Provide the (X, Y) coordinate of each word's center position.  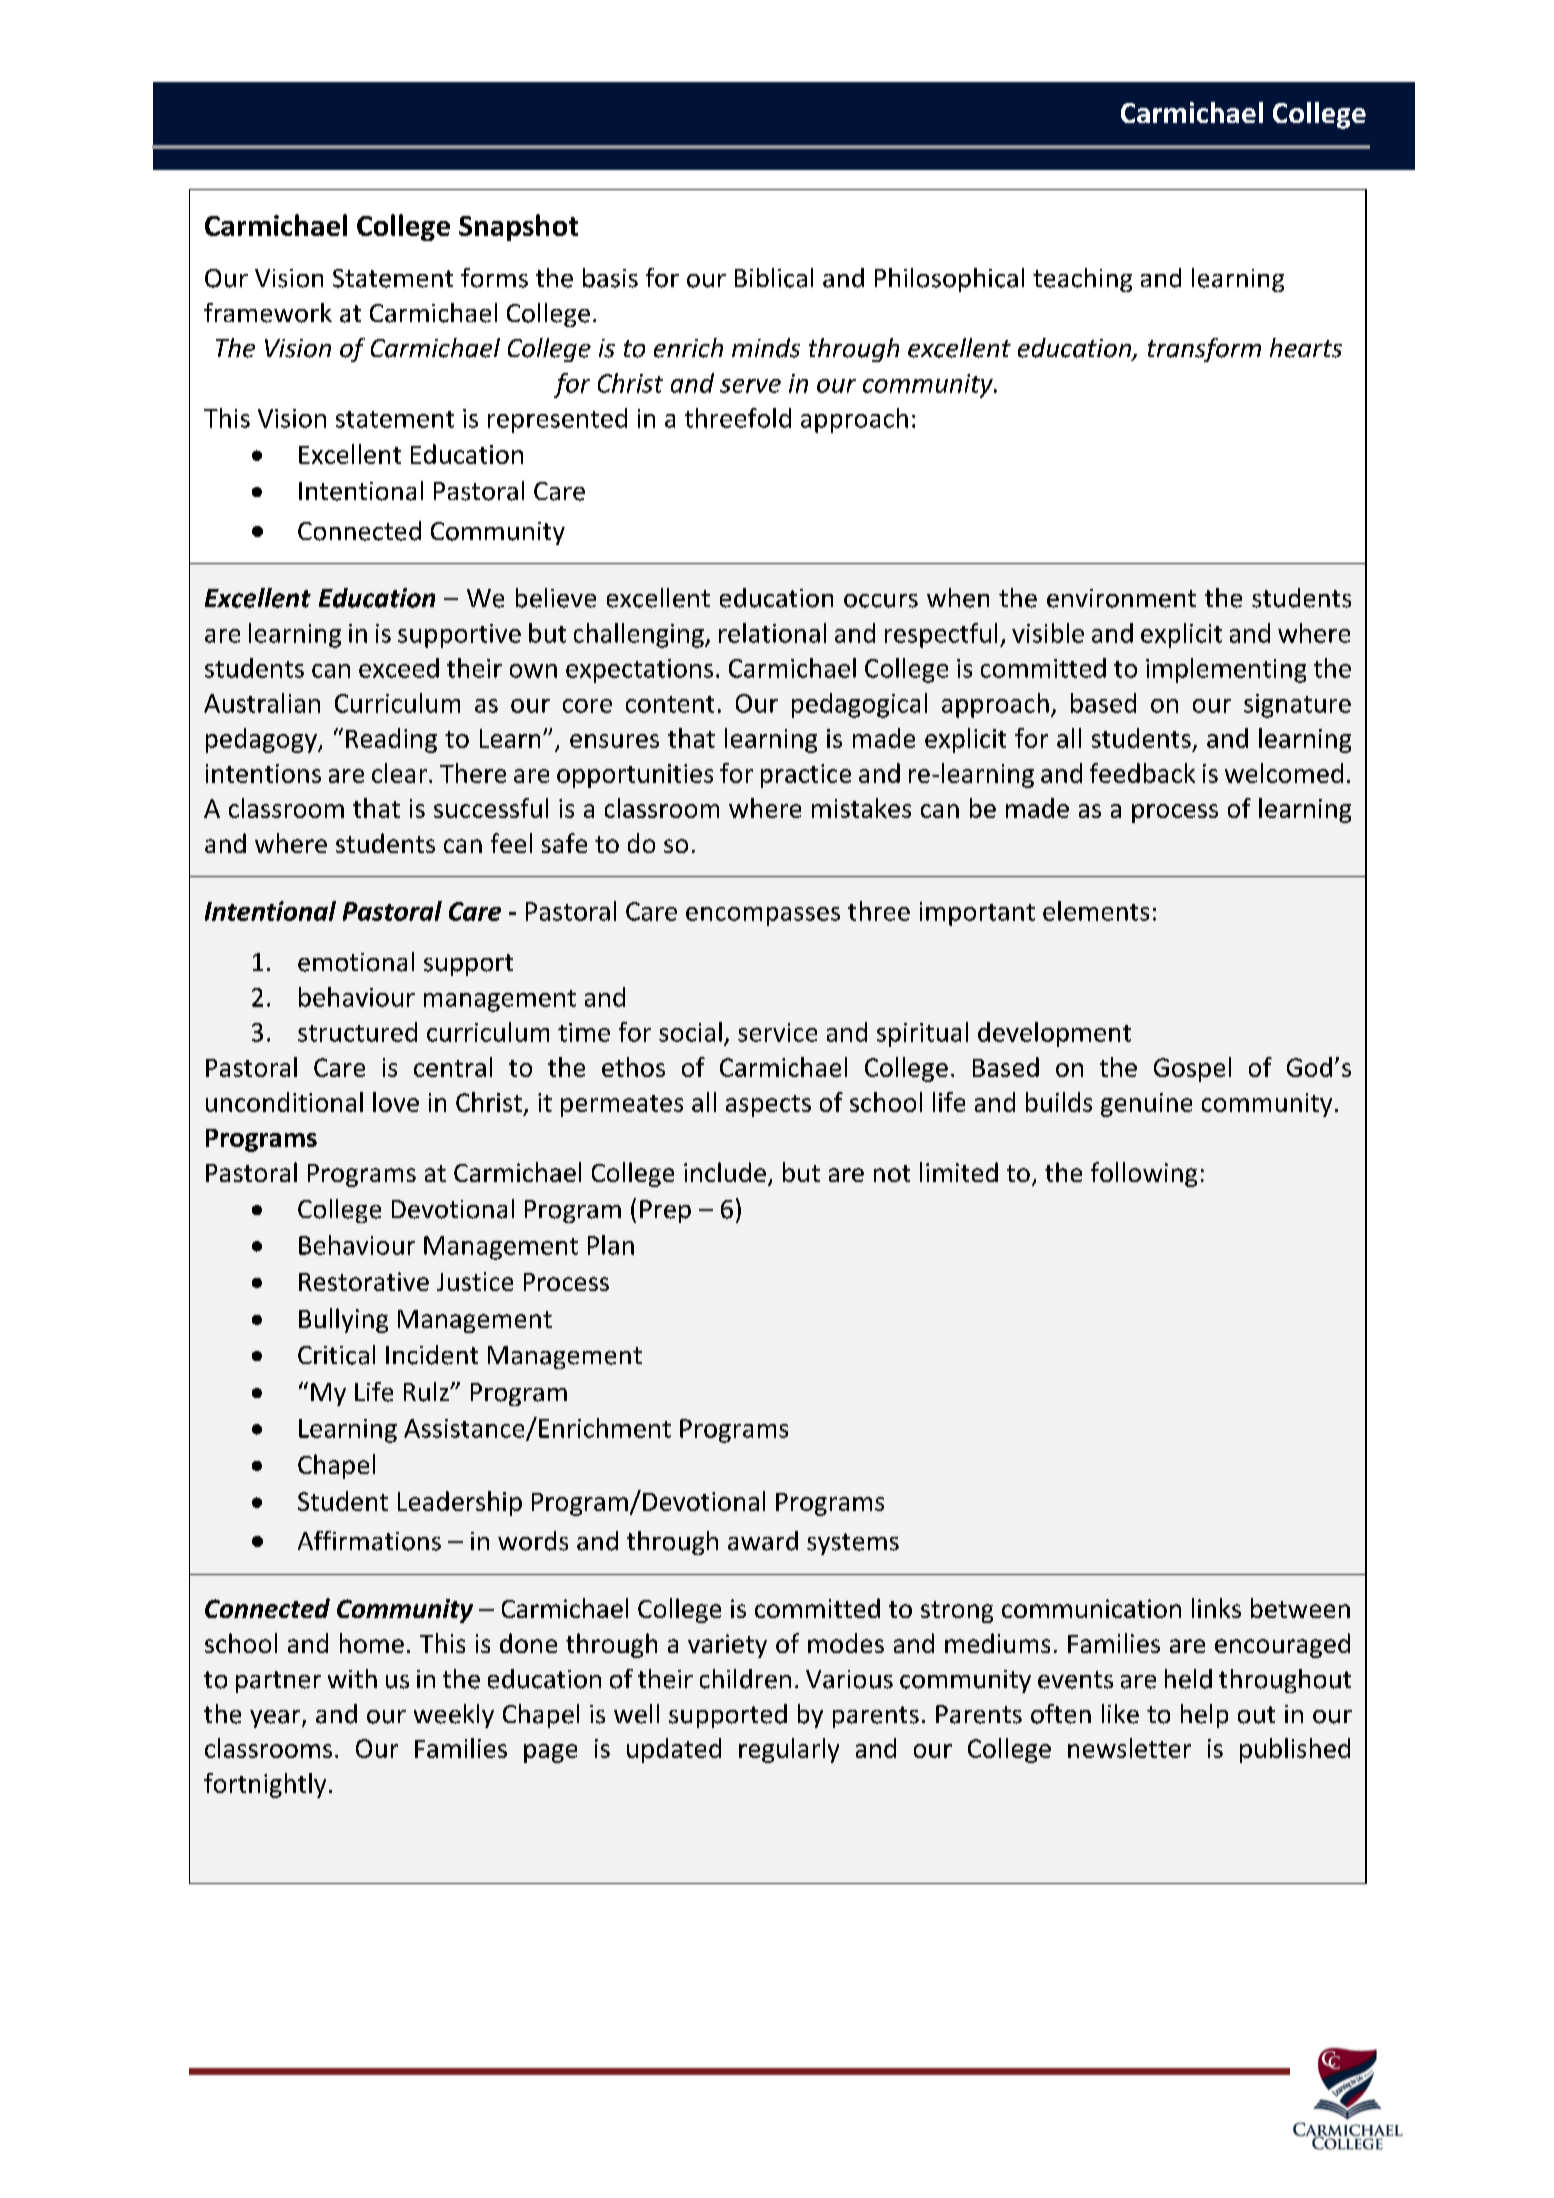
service (777, 1032)
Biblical (774, 278)
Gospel (1192, 1069)
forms (494, 278)
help (1204, 1716)
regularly (789, 1750)
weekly (454, 1716)
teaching (1082, 280)
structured (357, 1032)
